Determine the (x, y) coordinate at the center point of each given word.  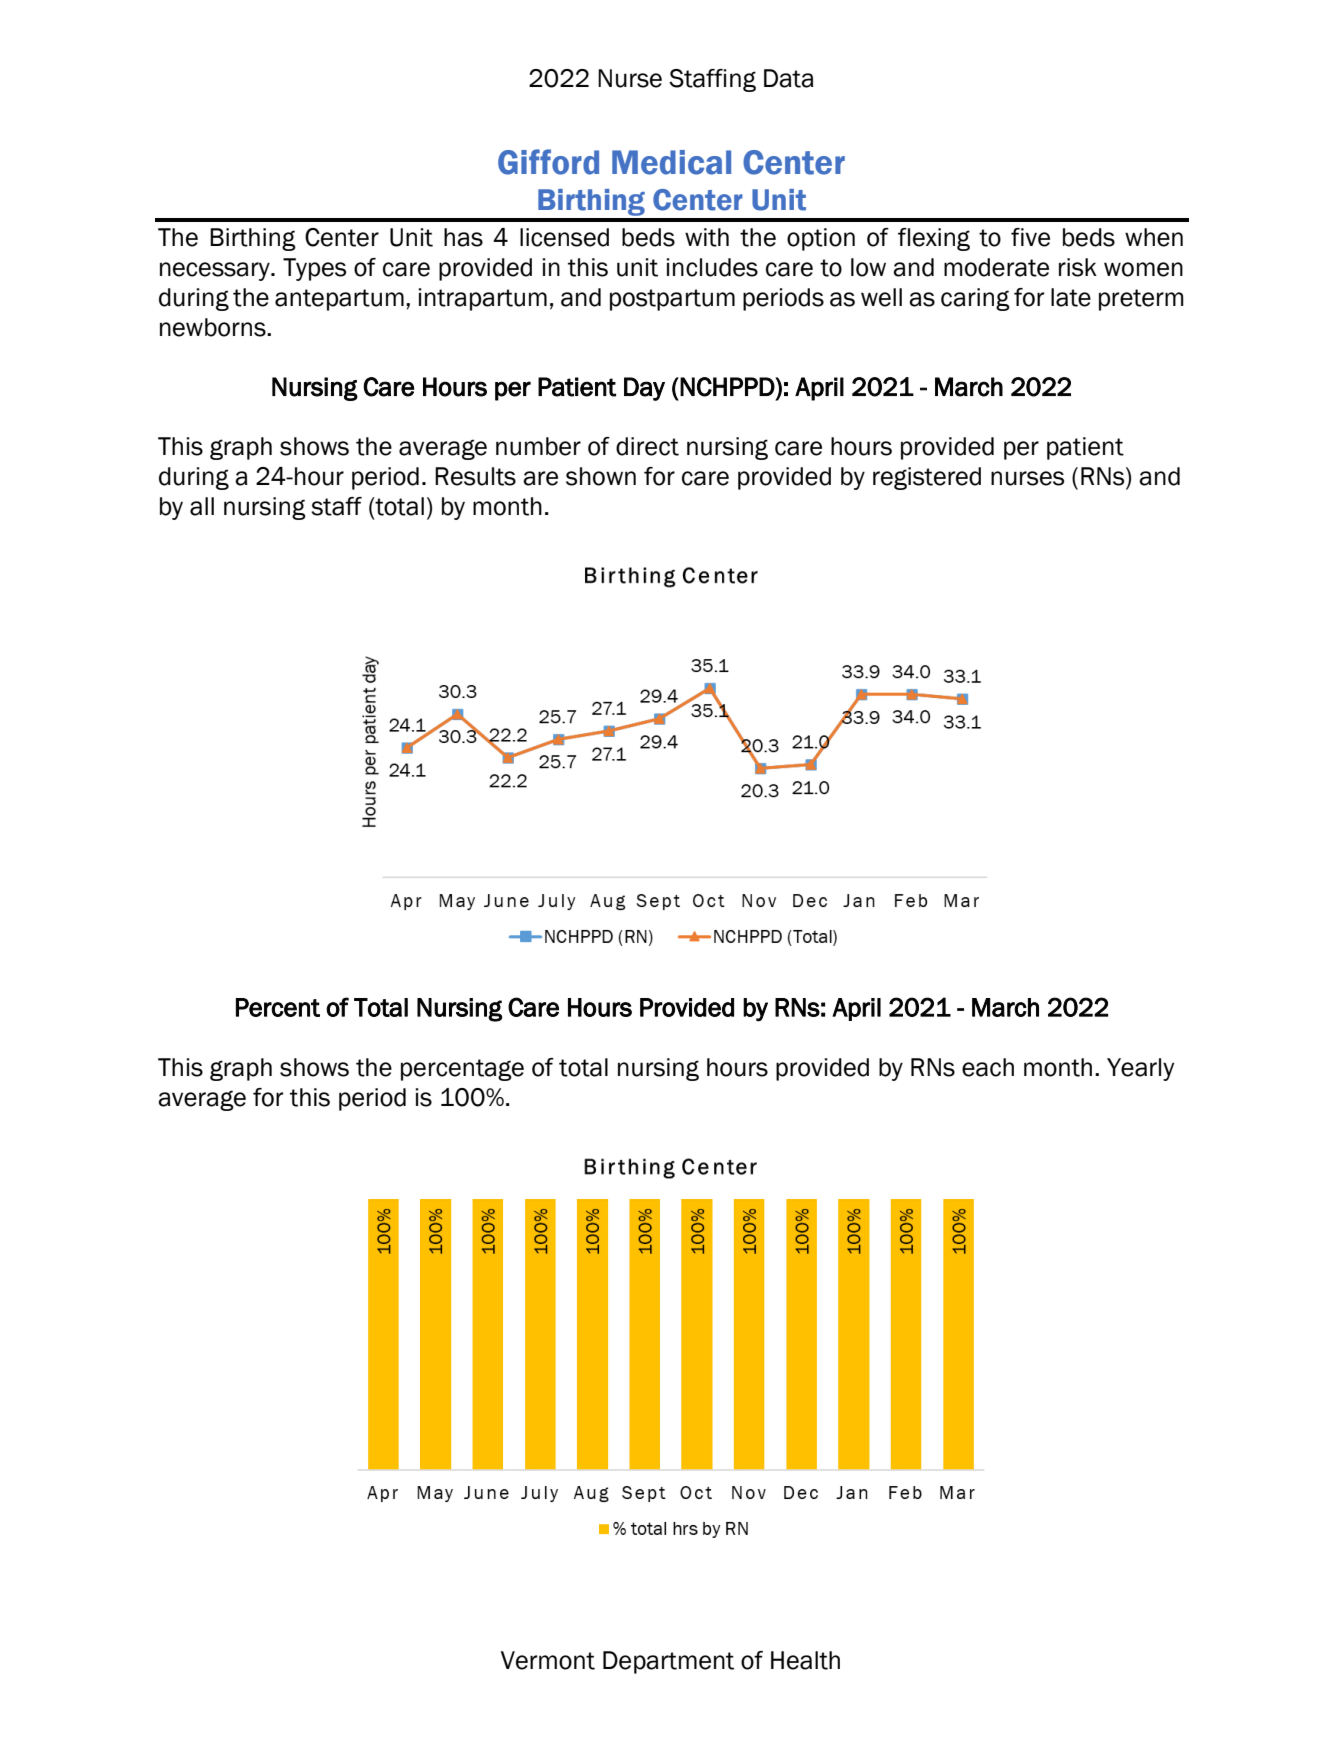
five (1030, 237)
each (988, 1067)
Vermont (548, 1660)
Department (668, 1662)
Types (314, 269)
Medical (671, 162)
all (202, 506)
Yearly (1140, 1069)
